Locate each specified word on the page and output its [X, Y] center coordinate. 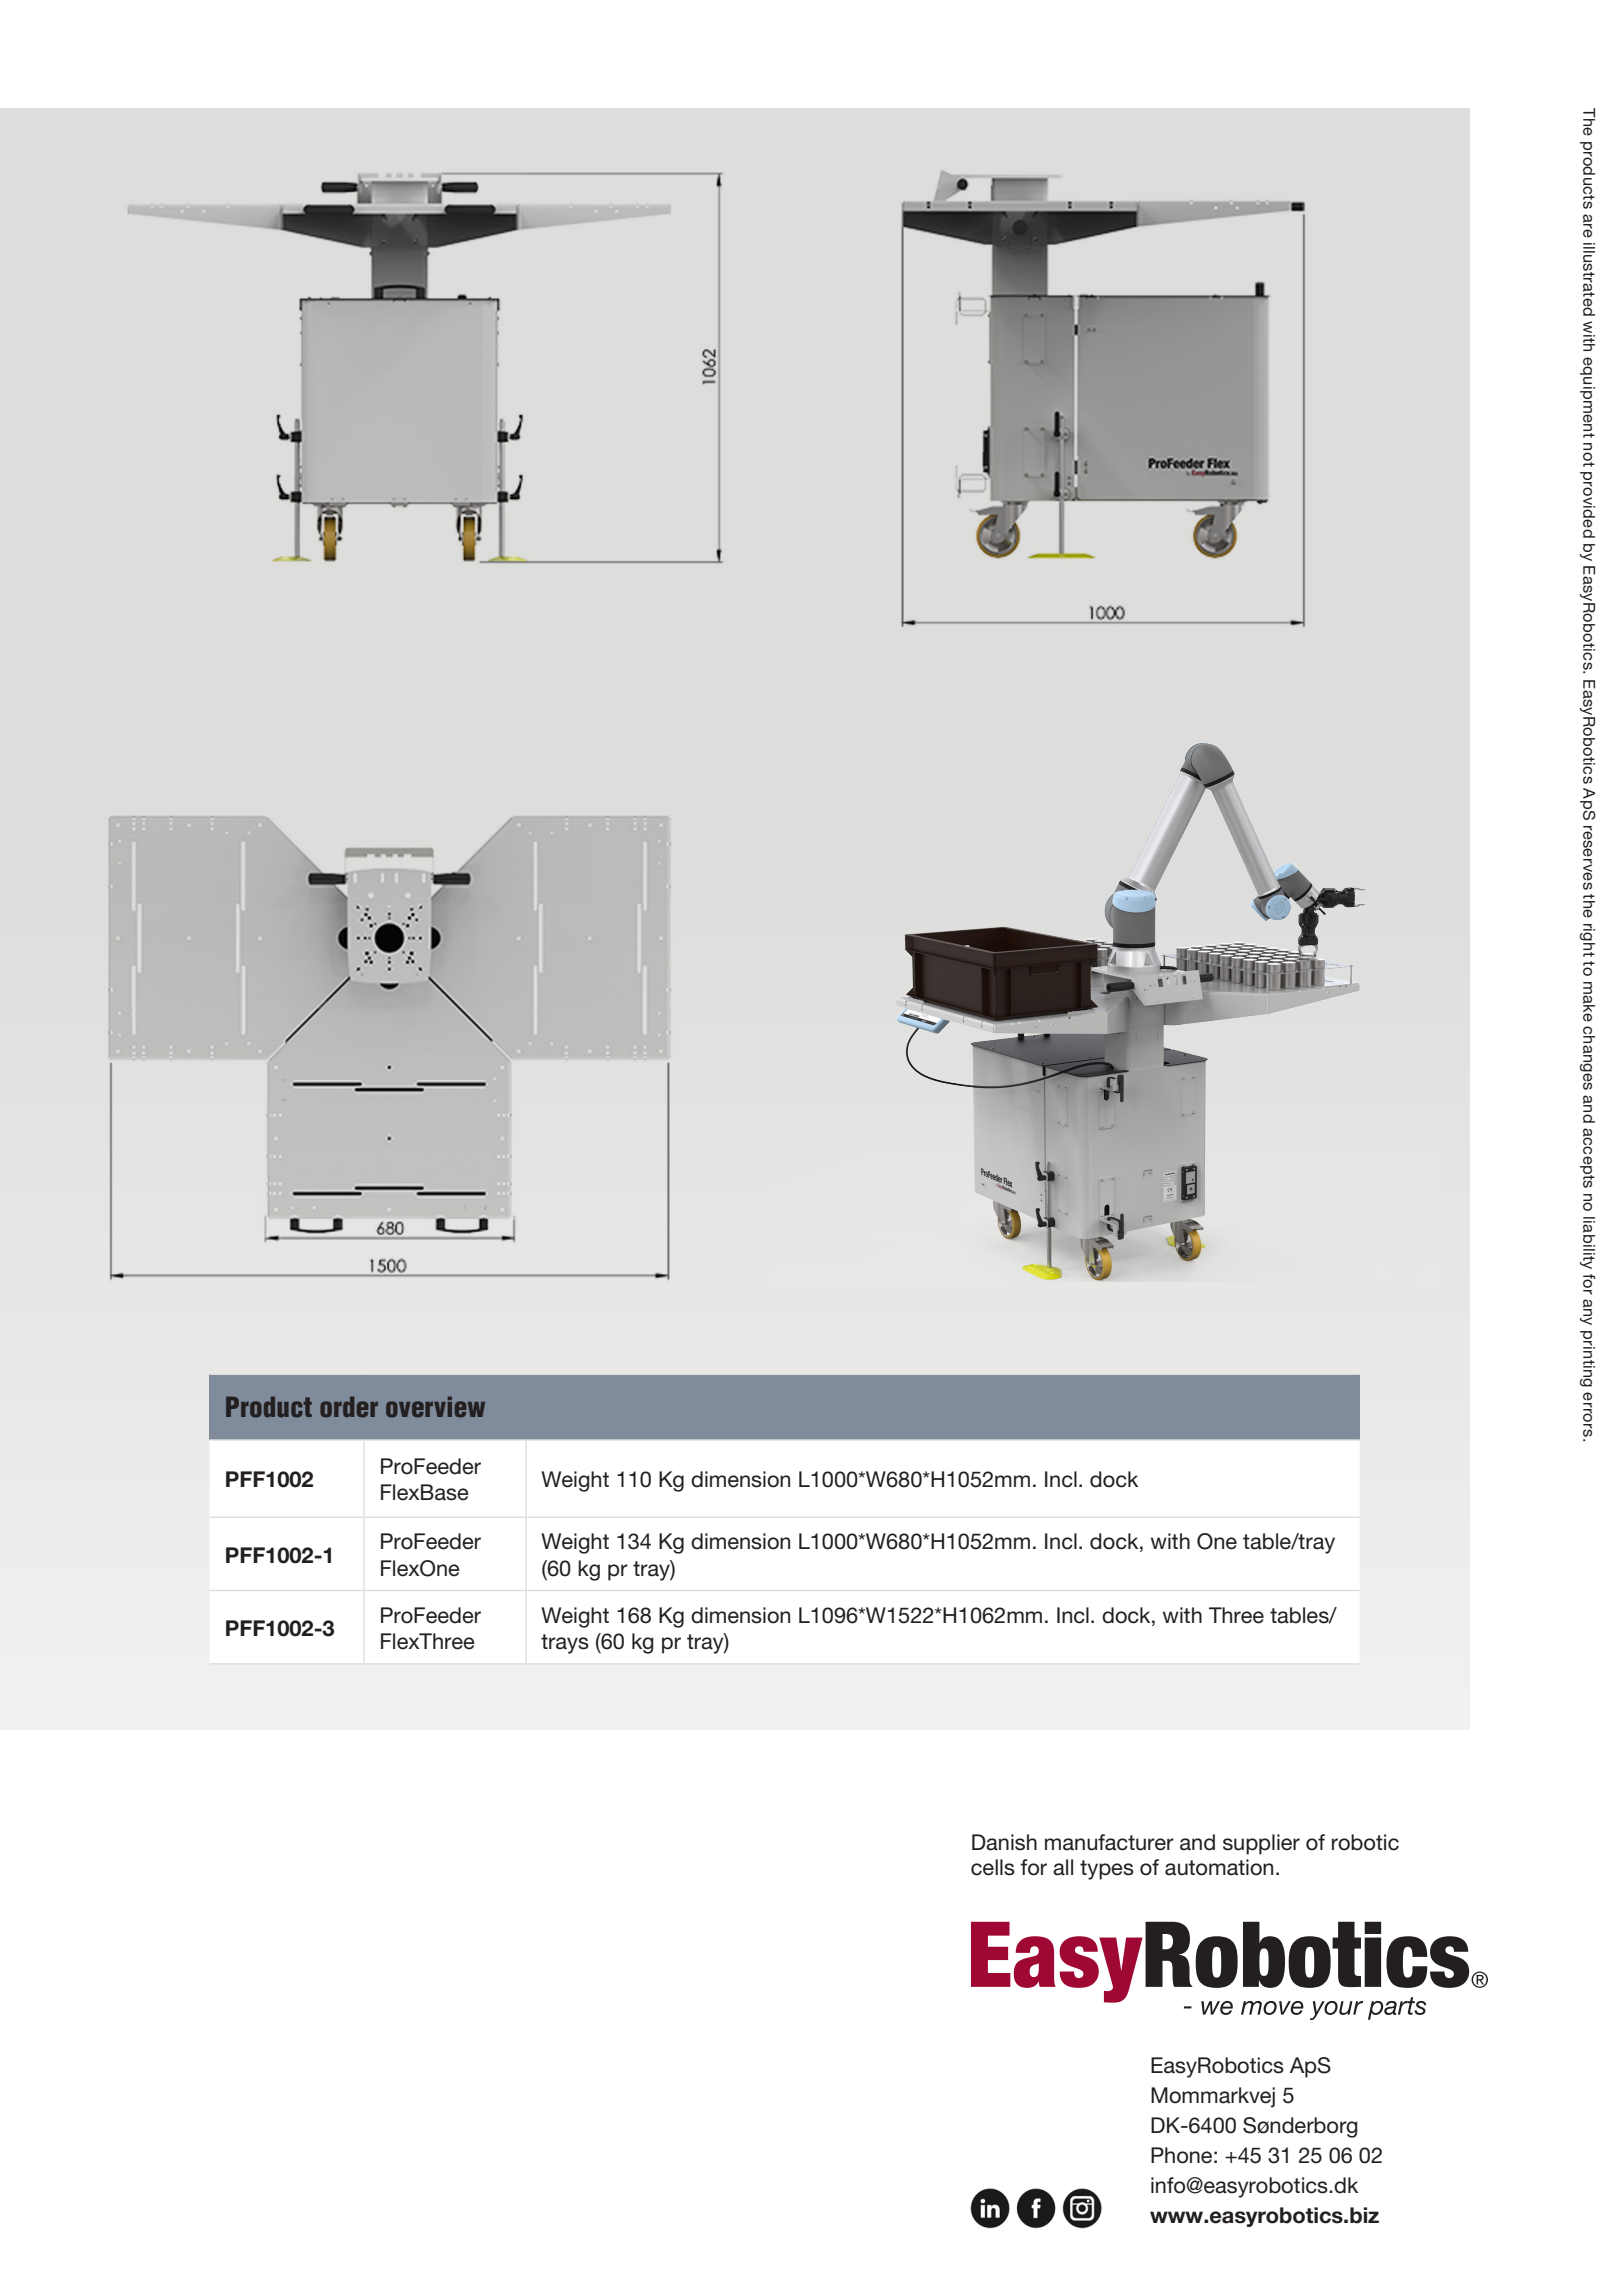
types [1107, 1870]
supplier [1261, 1844]
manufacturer [1109, 1842]
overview [435, 1407]
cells [993, 1867]
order [349, 1407]
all [1063, 1867]
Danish [1004, 1842]
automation [1219, 1867]
